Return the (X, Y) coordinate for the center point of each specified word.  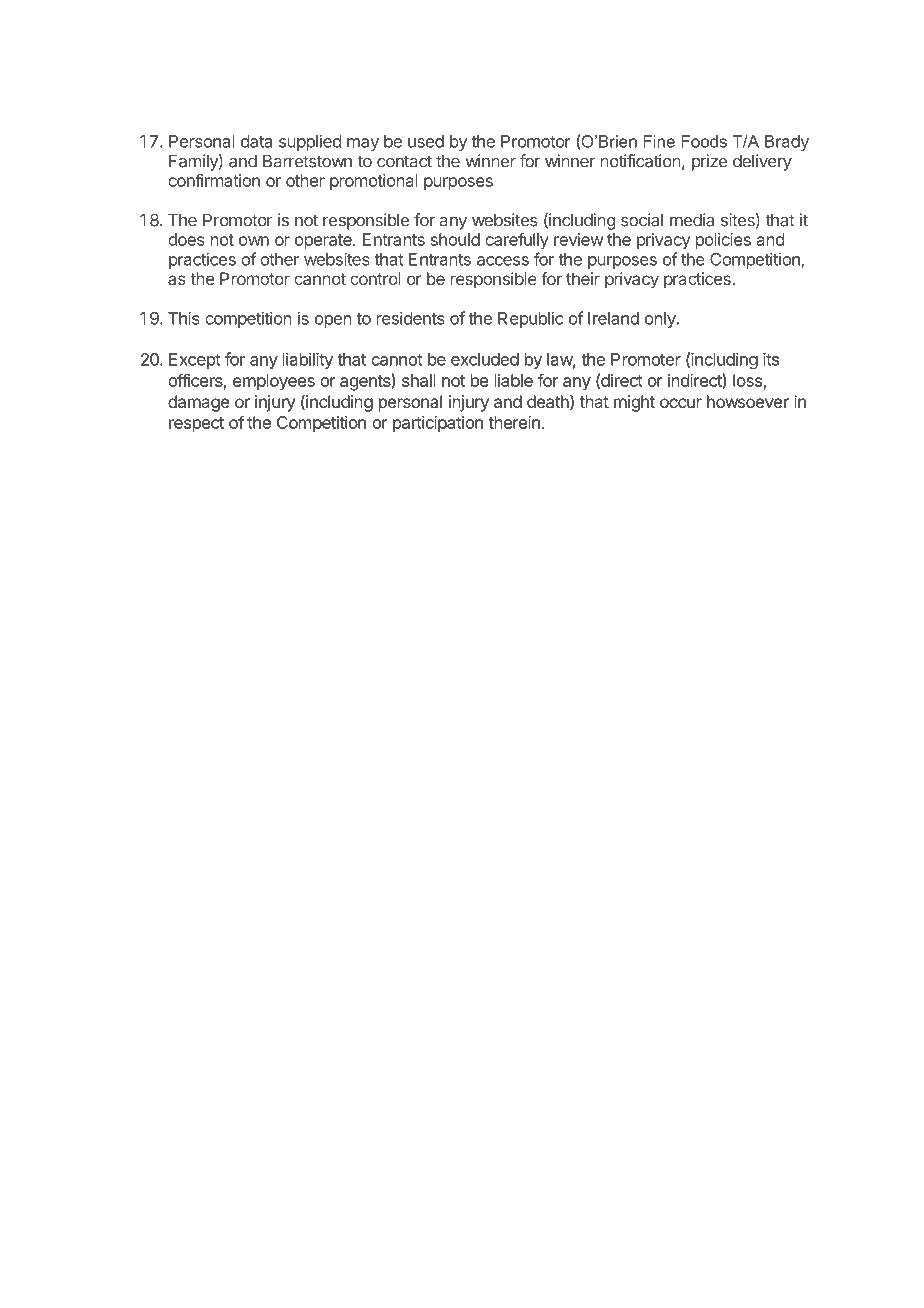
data (256, 141)
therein (514, 422)
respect (196, 425)
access (503, 261)
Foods (704, 141)
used (426, 141)
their (583, 278)
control (375, 278)
